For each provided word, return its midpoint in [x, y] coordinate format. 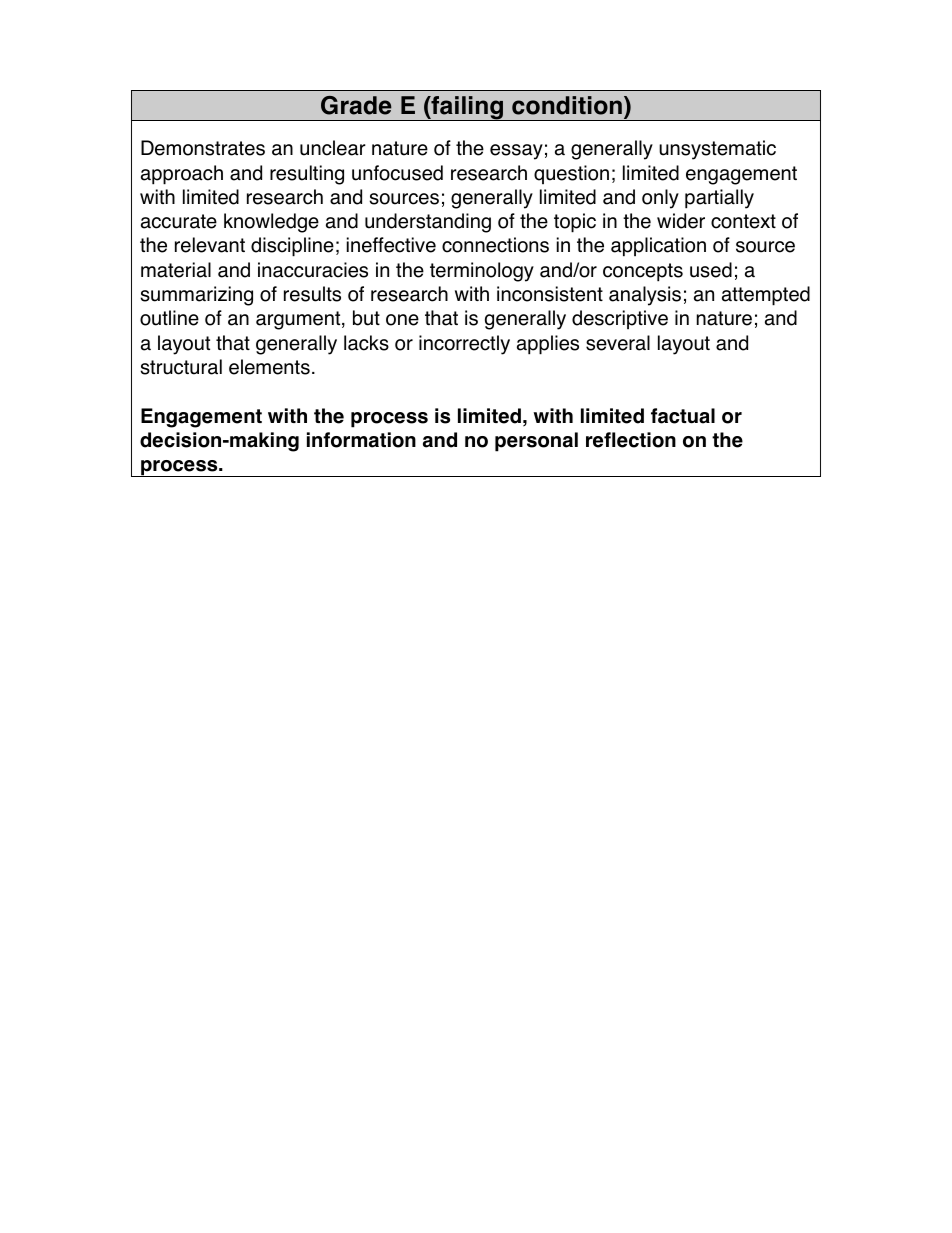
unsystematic [717, 150]
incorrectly [464, 345]
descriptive [620, 319]
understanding [428, 223]
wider [681, 221]
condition [567, 105]
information [361, 440]
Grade [356, 105]
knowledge [271, 223]
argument [299, 320]
